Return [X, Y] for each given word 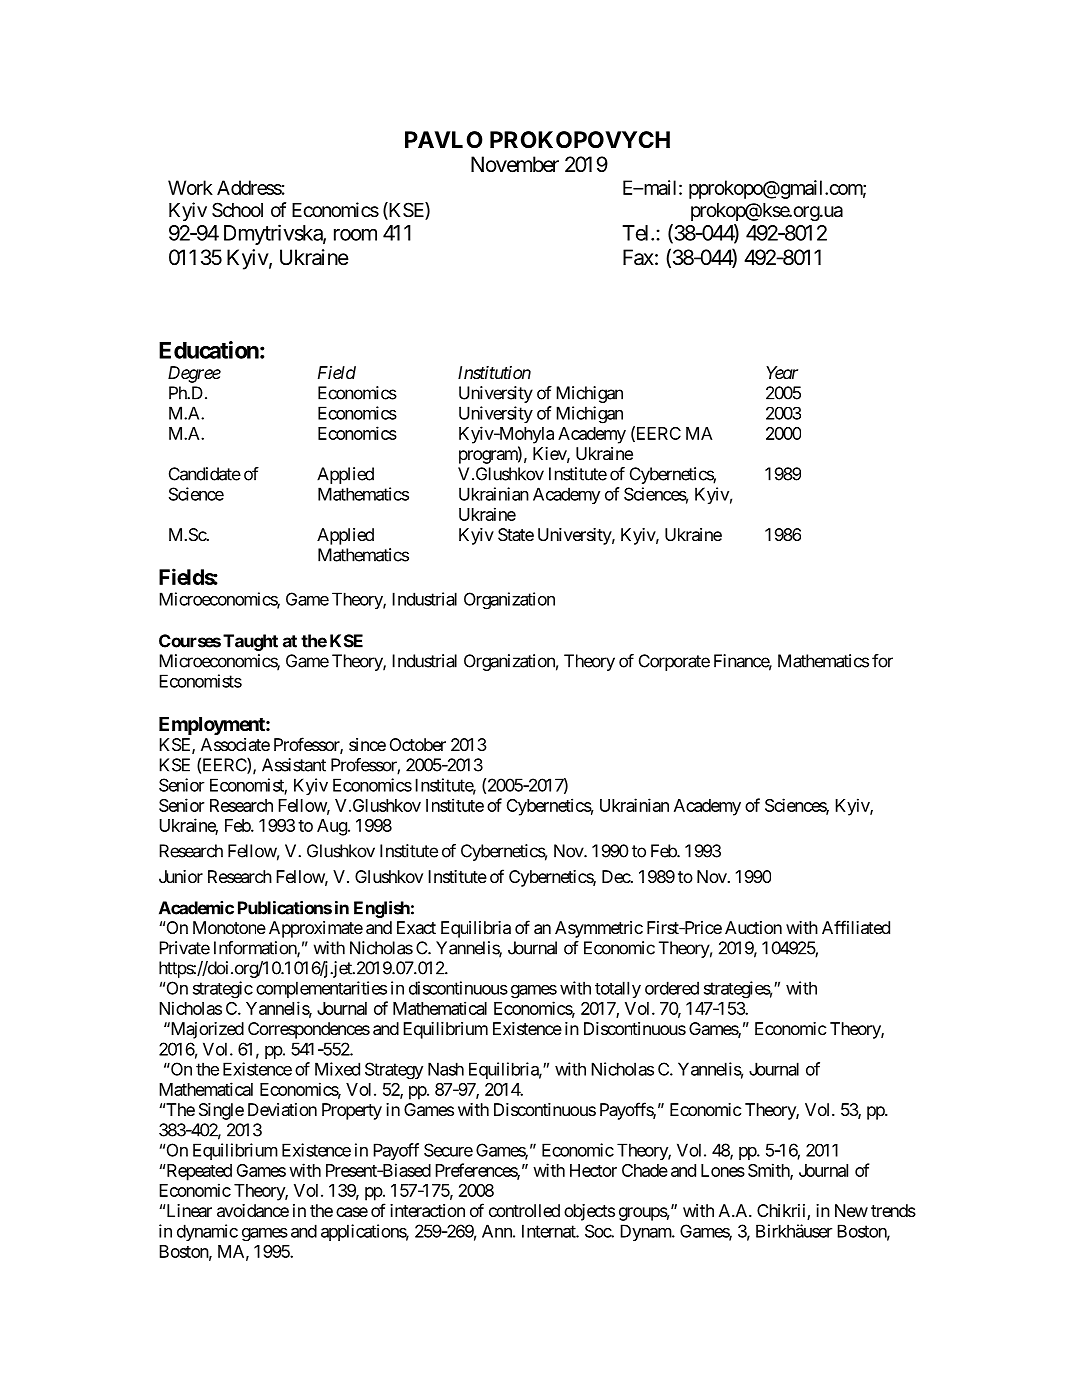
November [515, 164]
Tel [637, 233]
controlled [524, 1210]
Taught [250, 642]
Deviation [282, 1109]
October [418, 744]
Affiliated [856, 927]
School [237, 210]
